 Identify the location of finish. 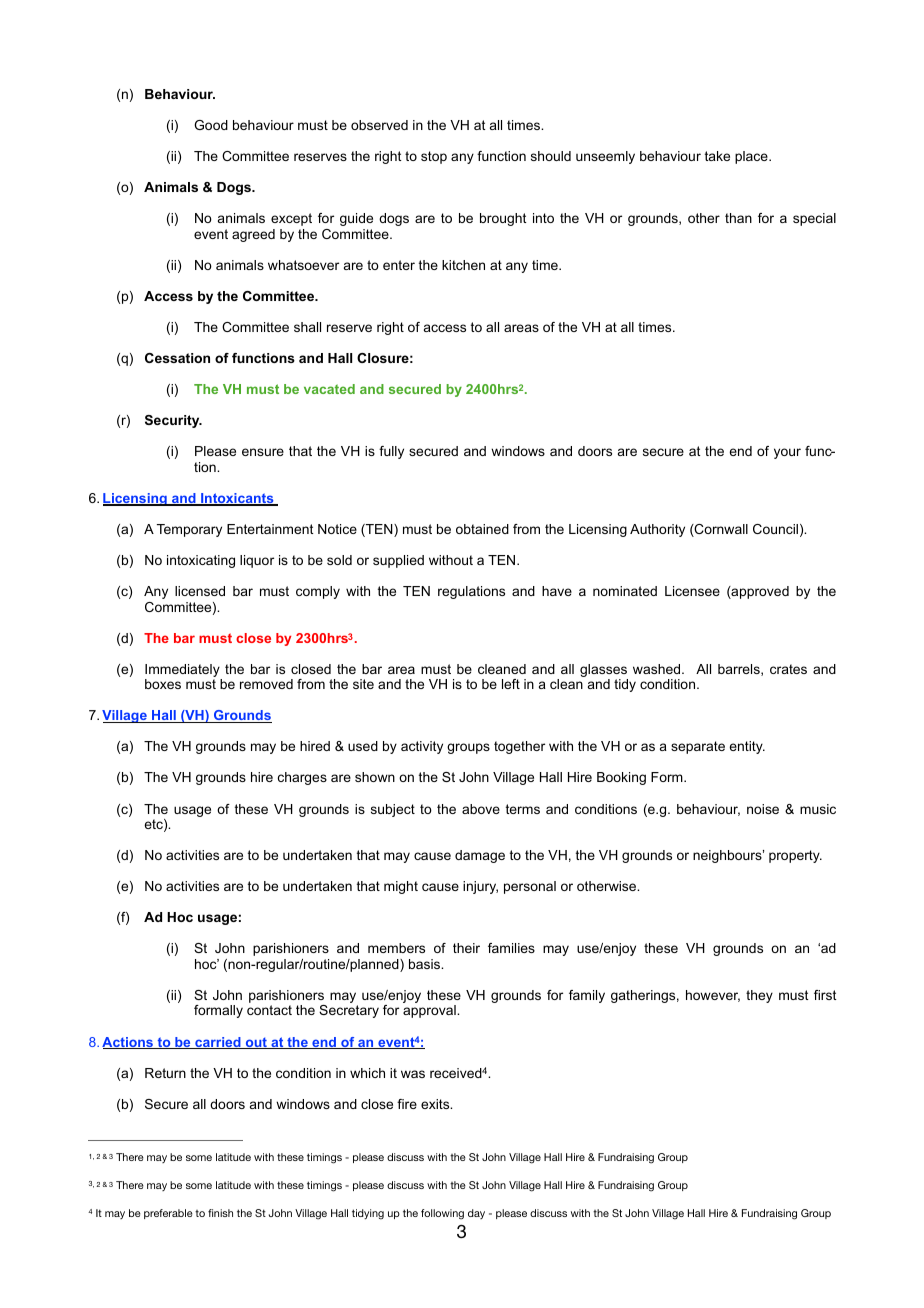
(220, 1213).
